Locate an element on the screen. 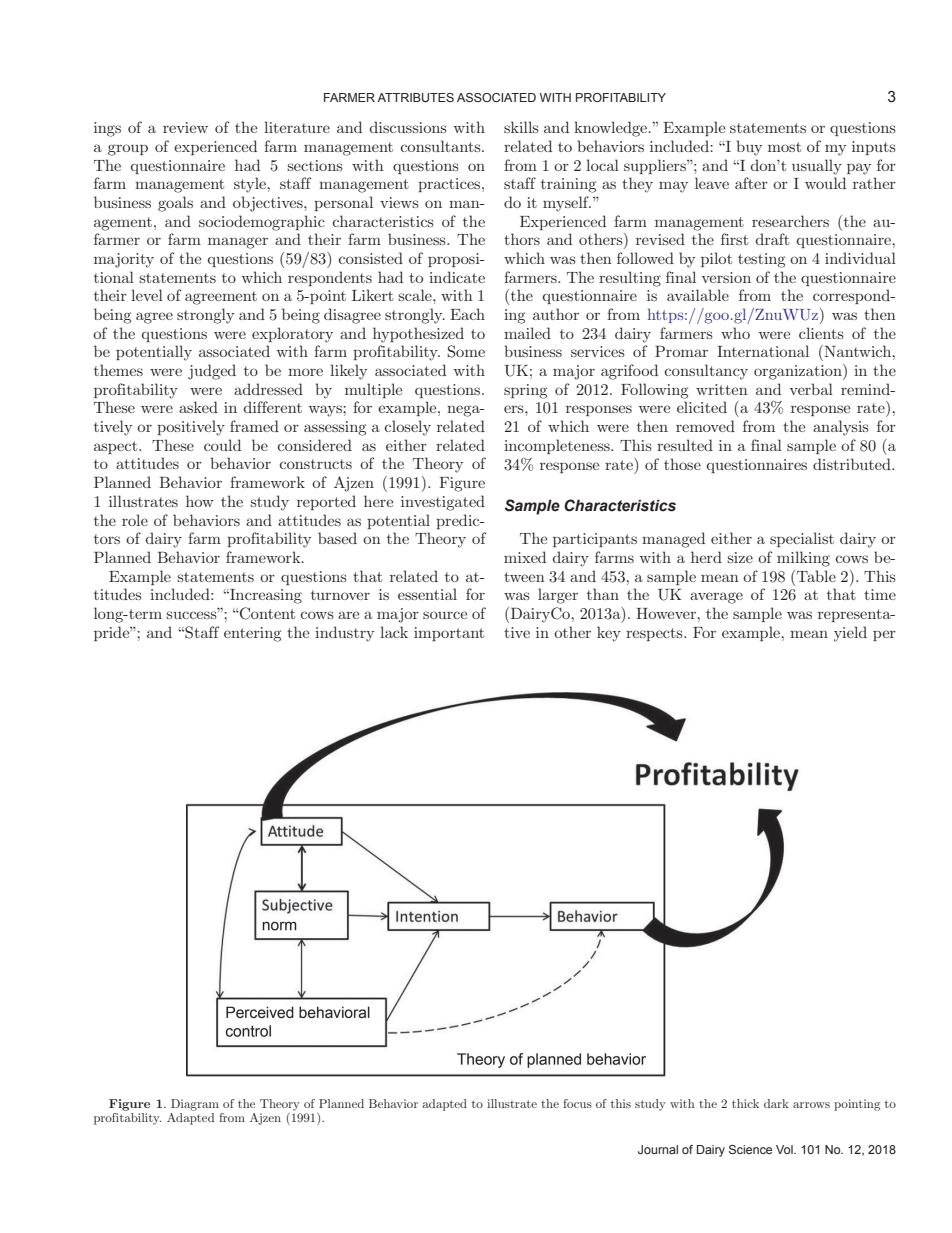 Image resolution: width=952 pixels, height=1233 pixels. dark is located at coordinates (776, 1103).
